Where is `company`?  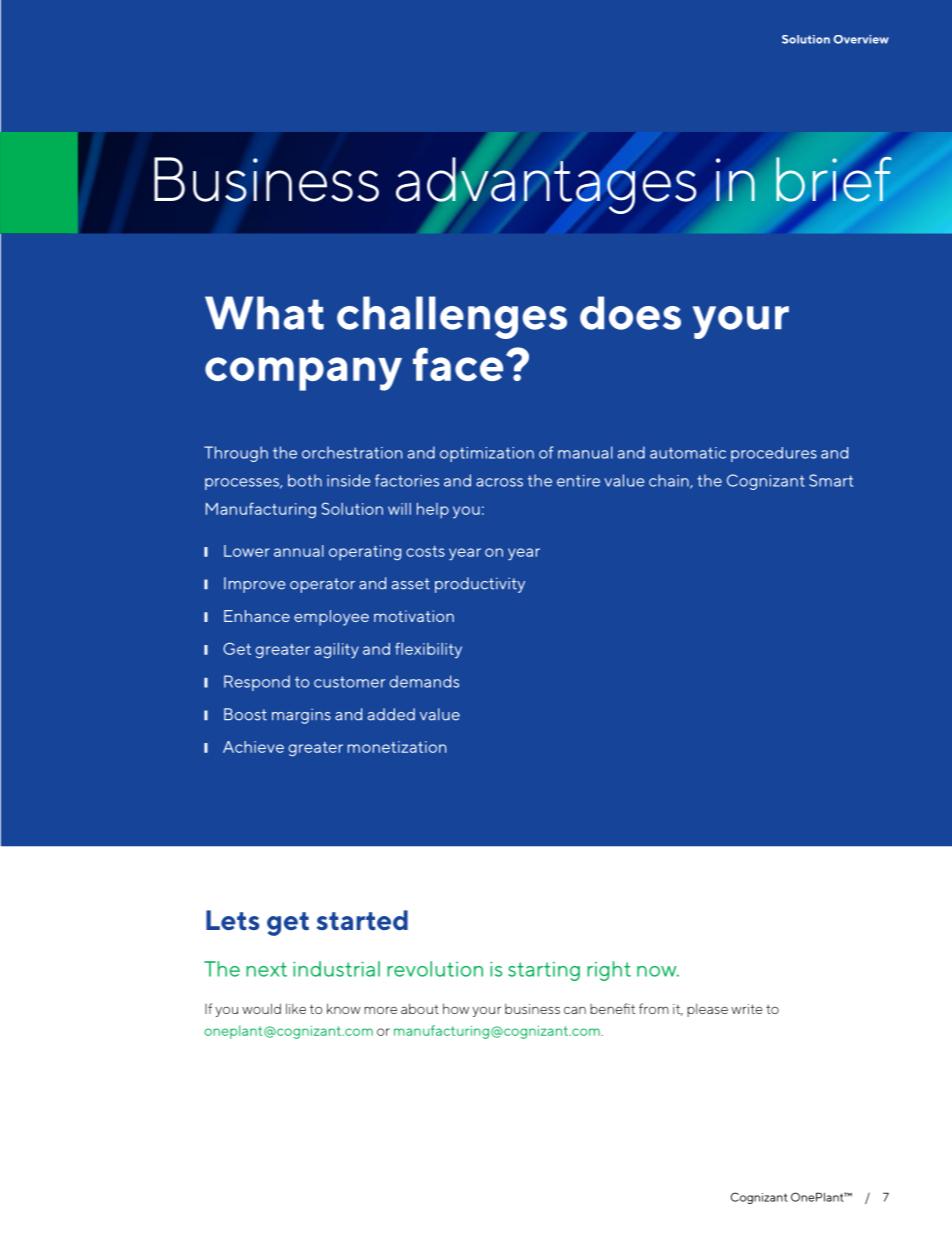 company is located at coordinates (303, 374).
